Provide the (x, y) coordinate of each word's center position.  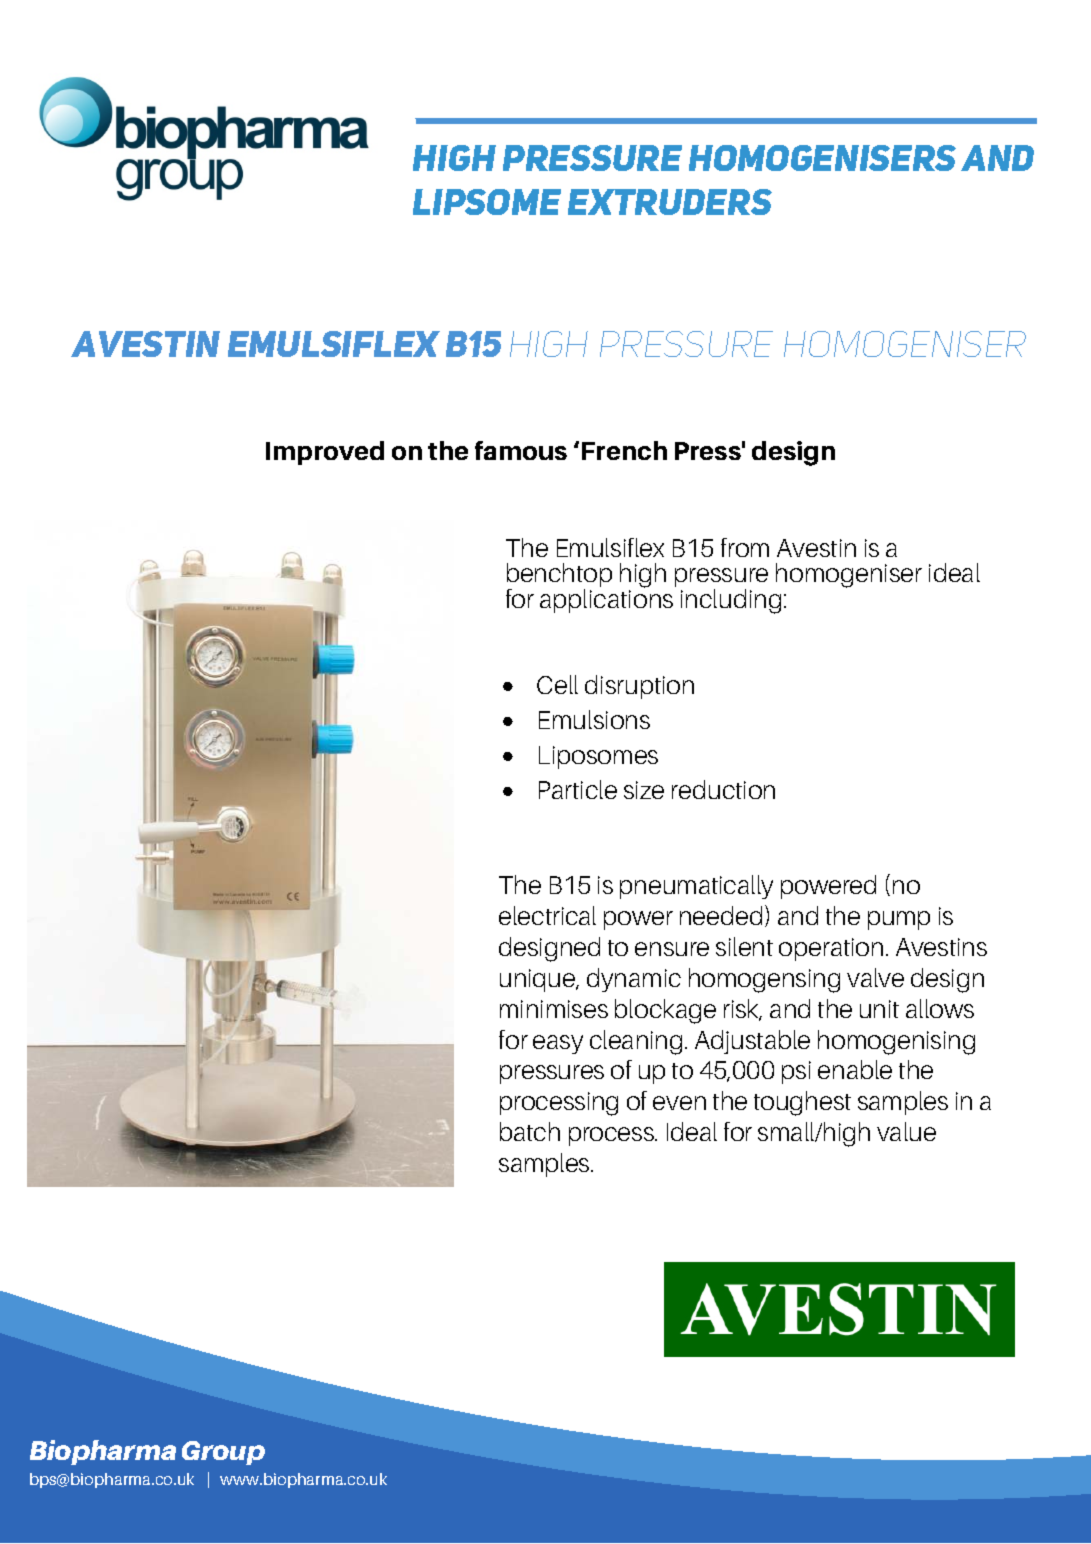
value (906, 1131)
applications (606, 600)
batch (530, 1131)
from (745, 547)
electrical (547, 915)
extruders (670, 202)
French (624, 450)
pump (899, 920)
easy (558, 1044)
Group (223, 1453)
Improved (325, 453)
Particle (578, 789)
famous (521, 450)
